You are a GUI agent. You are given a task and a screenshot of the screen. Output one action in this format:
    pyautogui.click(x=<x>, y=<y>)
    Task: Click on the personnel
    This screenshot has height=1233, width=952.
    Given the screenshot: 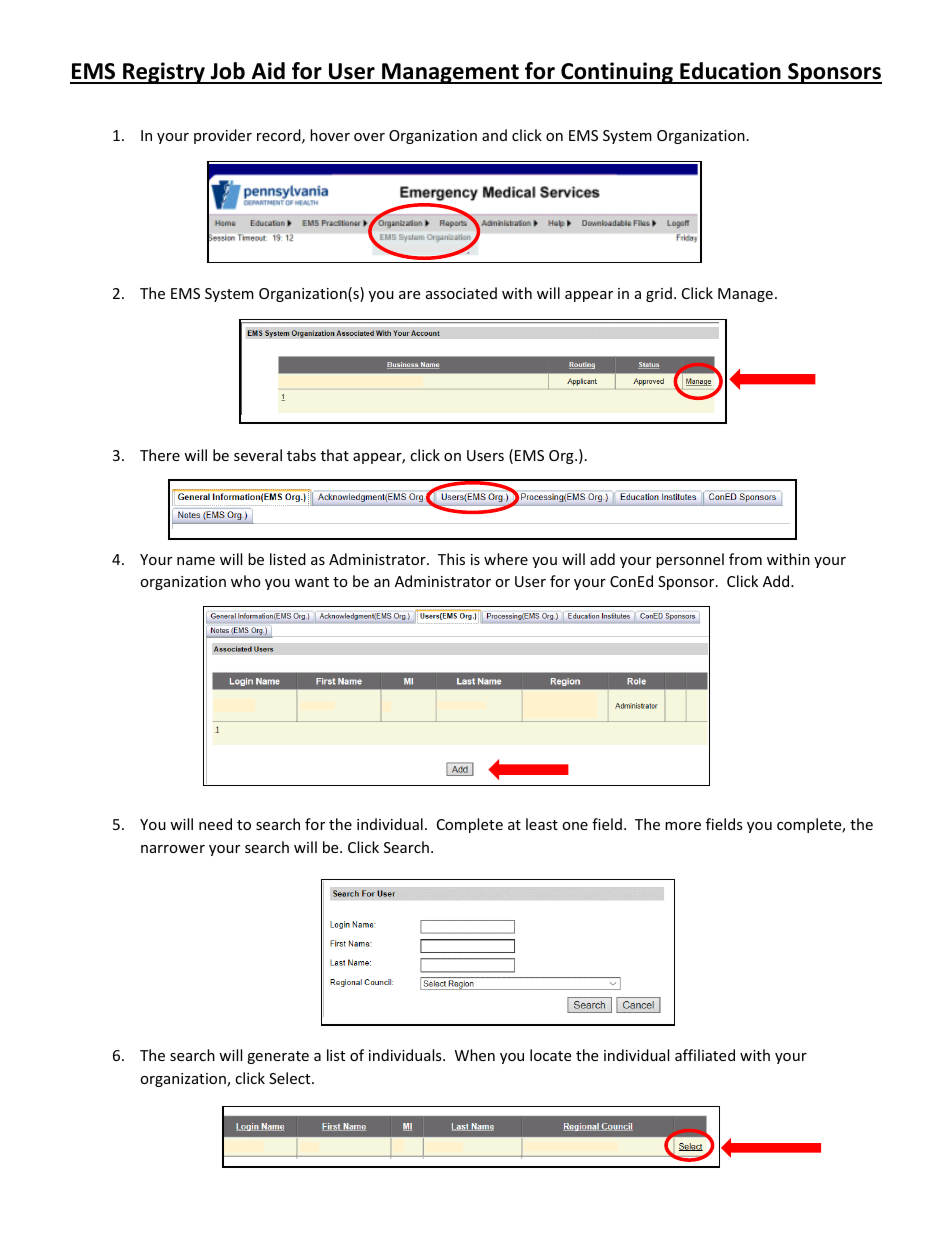 What is the action you would take?
    pyautogui.click(x=690, y=560)
